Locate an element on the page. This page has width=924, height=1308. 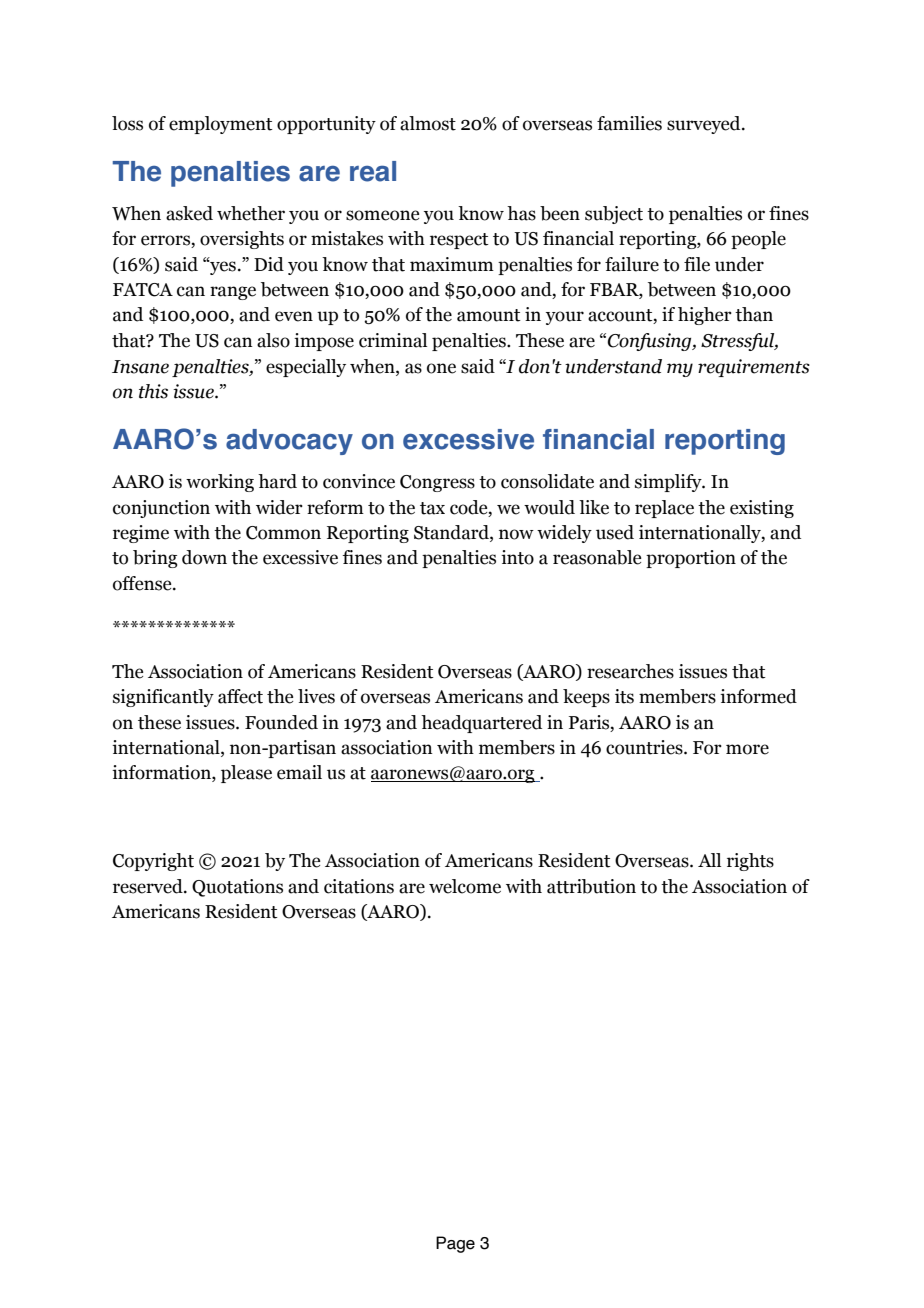
headquartered is located at coordinates (481, 724).
